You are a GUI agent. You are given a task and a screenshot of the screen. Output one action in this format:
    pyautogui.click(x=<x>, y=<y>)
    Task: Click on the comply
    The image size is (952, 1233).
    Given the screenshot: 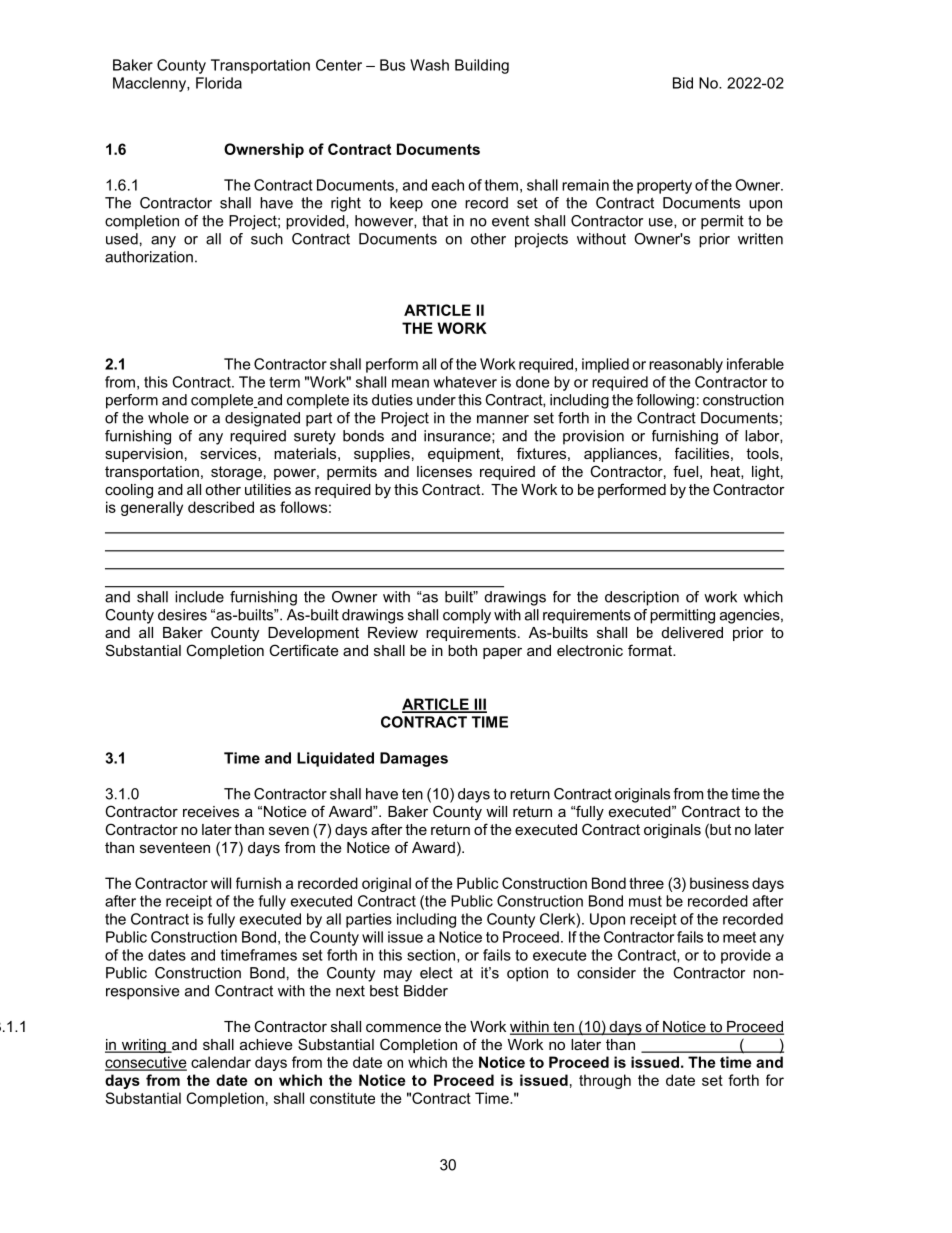 What is the action you would take?
    pyautogui.click(x=467, y=616)
